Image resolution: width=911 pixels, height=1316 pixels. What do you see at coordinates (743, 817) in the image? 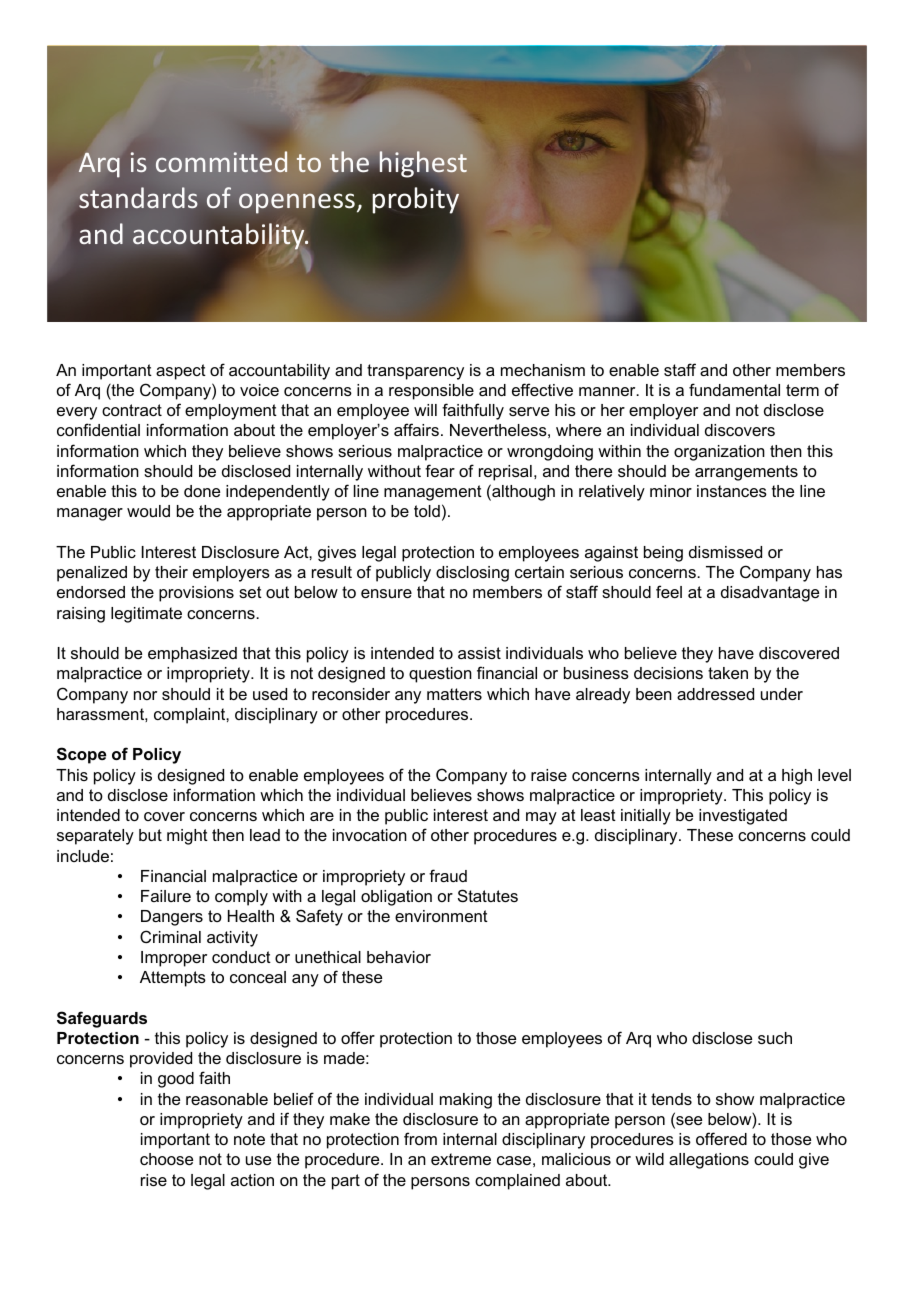
I see `investigated` at bounding box center [743, 817].
